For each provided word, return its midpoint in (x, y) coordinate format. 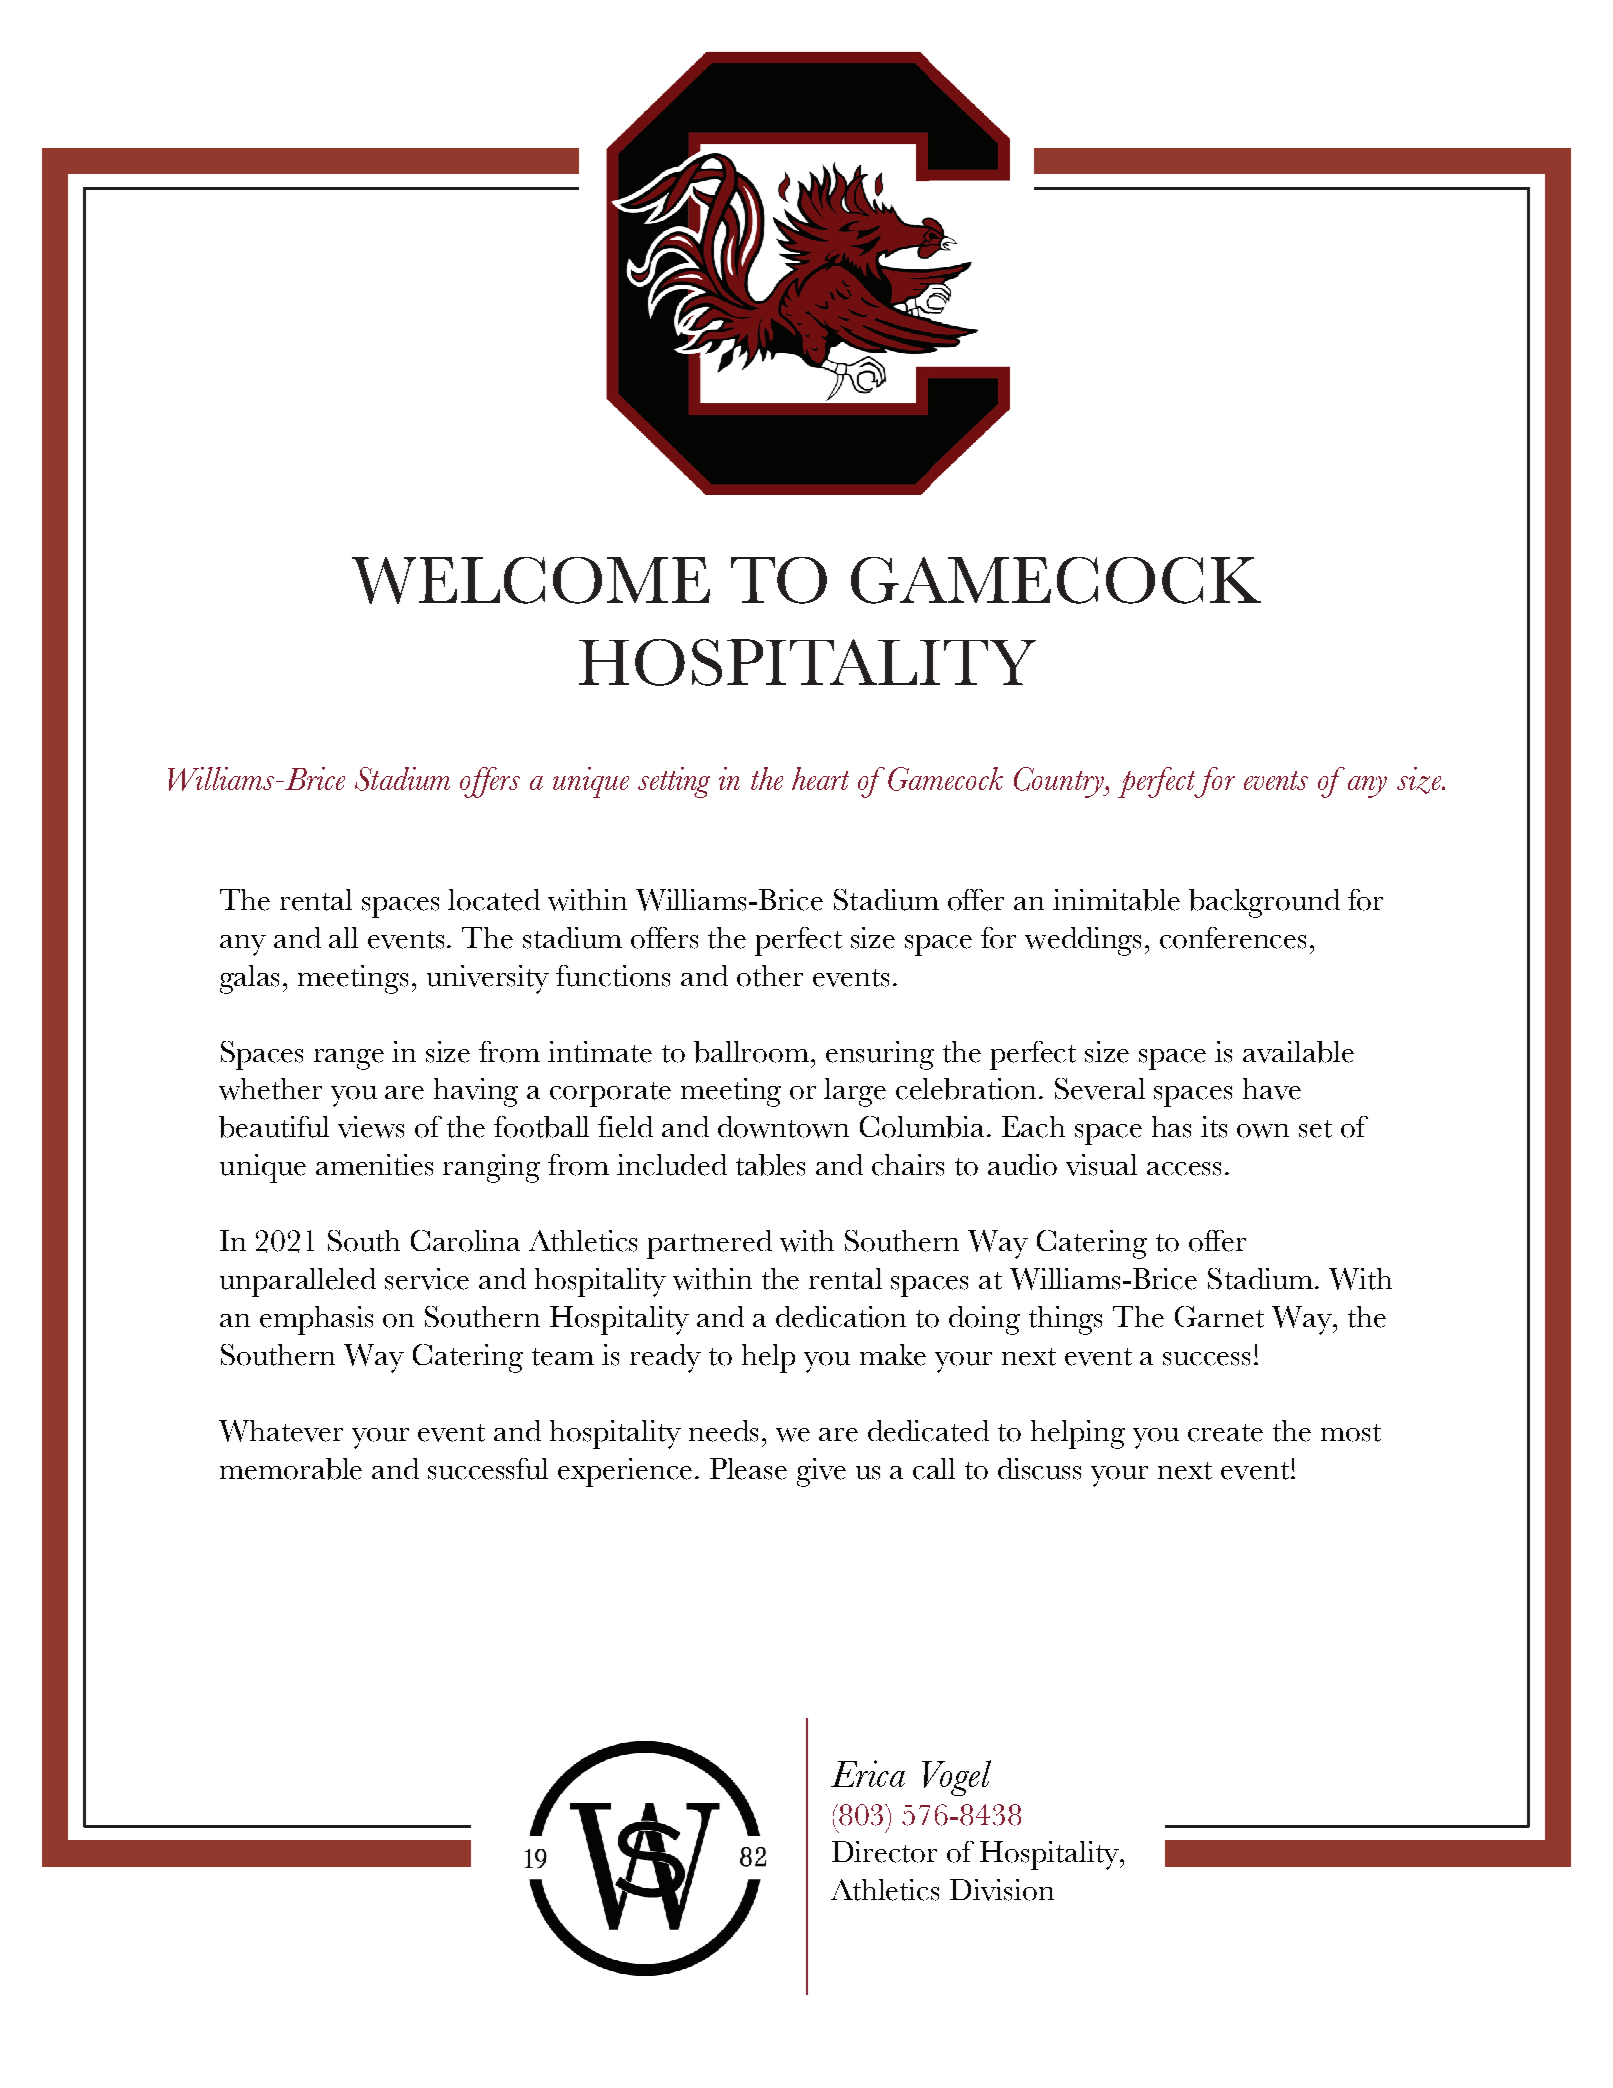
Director (884, 1852)
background (1264, 903)
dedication (841, 1317)
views (371, 1127)
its (1214, 1127)
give (821, 1472)
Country (1060, 782)
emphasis (316, 1320)
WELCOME (531, 580)
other (770, 976)
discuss (1039, 1469)
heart (820, 778)
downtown (783, 1127)
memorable (291, 1469)
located (494, 900)
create (1225, 1433)
